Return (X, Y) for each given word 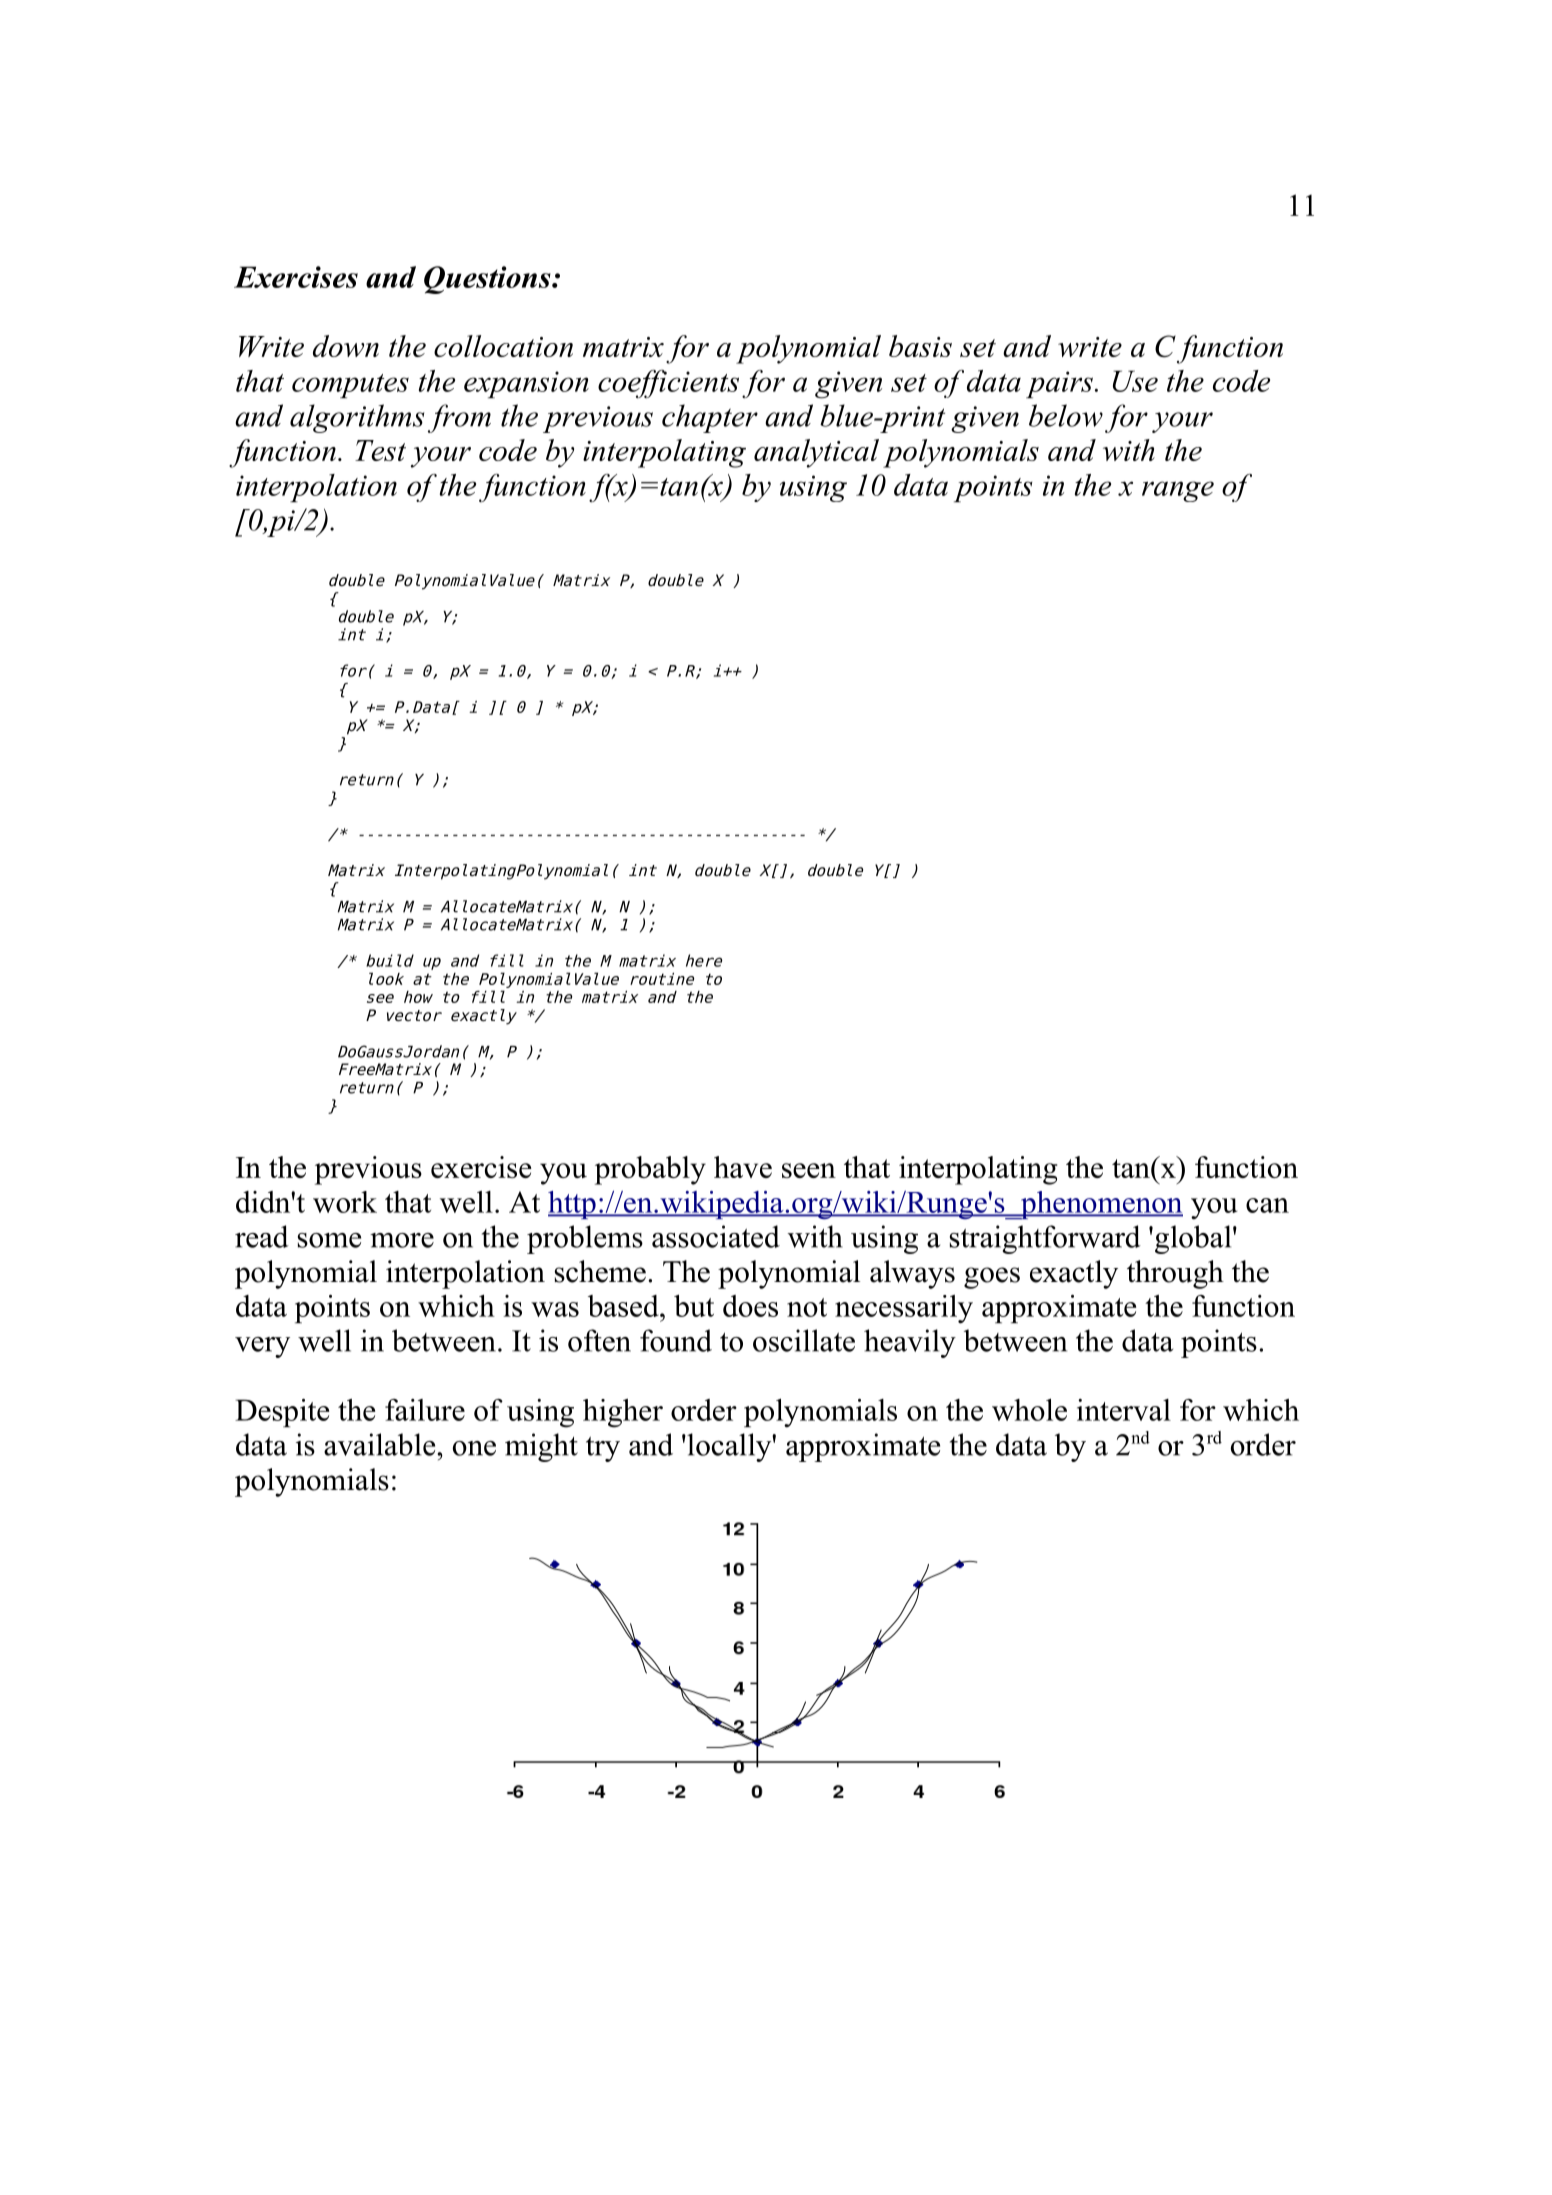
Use (1135, 381)
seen (809, 1170)
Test (380, 450)
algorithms (357, 418)
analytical (816, 453)
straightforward (1045, 1239)
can (1267, 1205)
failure (425, 1410)
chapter (710, 418)
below (1066, 415)
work (345, 1202)
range (1178, 491)
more (402, 1240)
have (743, 1167)
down (346, 346)
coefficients (668, 384)
